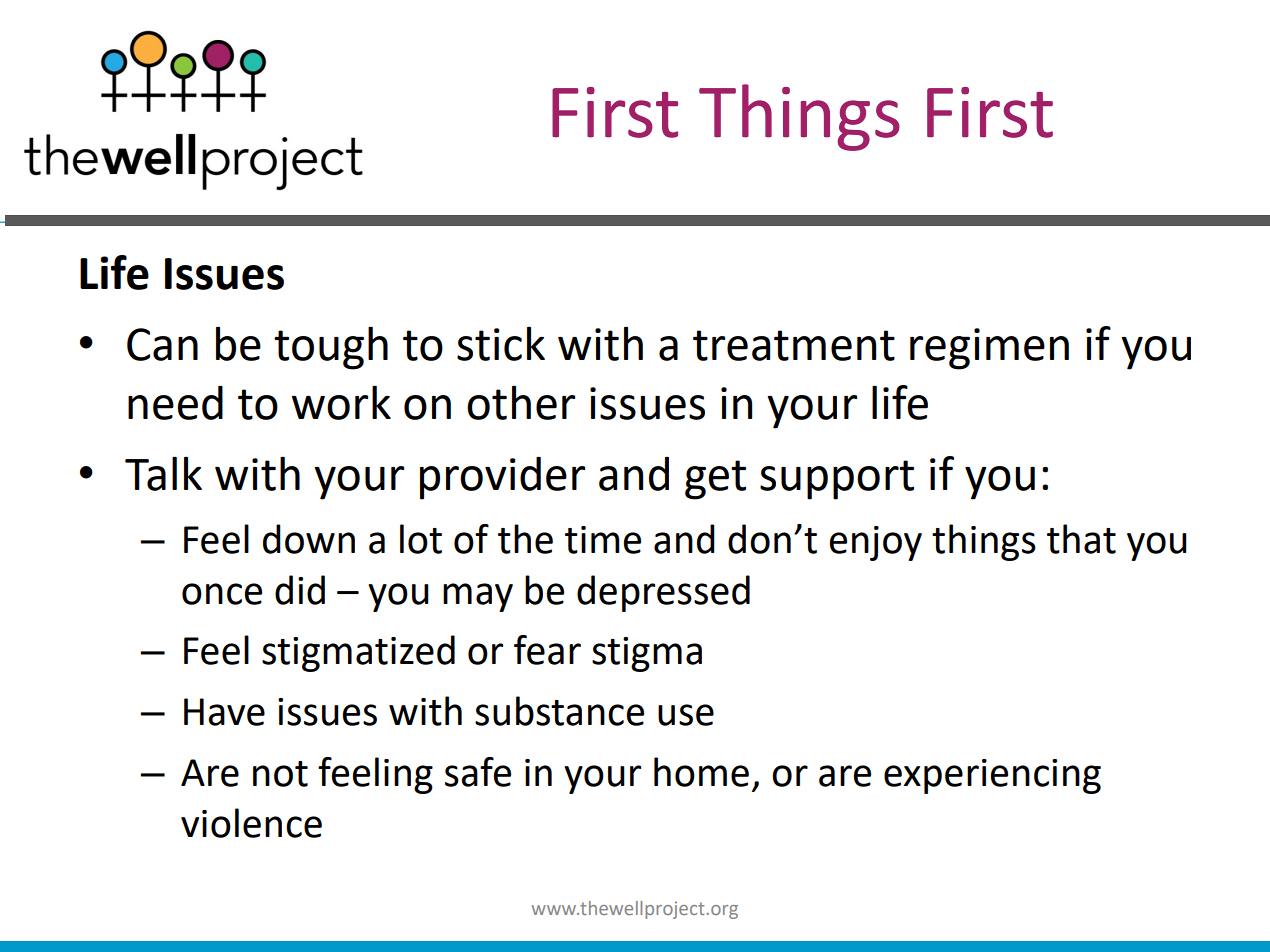 The width and height of the page is (1270, 952). What do you see at coordinates (876, 543) in the page?
I see `enjoy` at bounding box center [876, 543].
